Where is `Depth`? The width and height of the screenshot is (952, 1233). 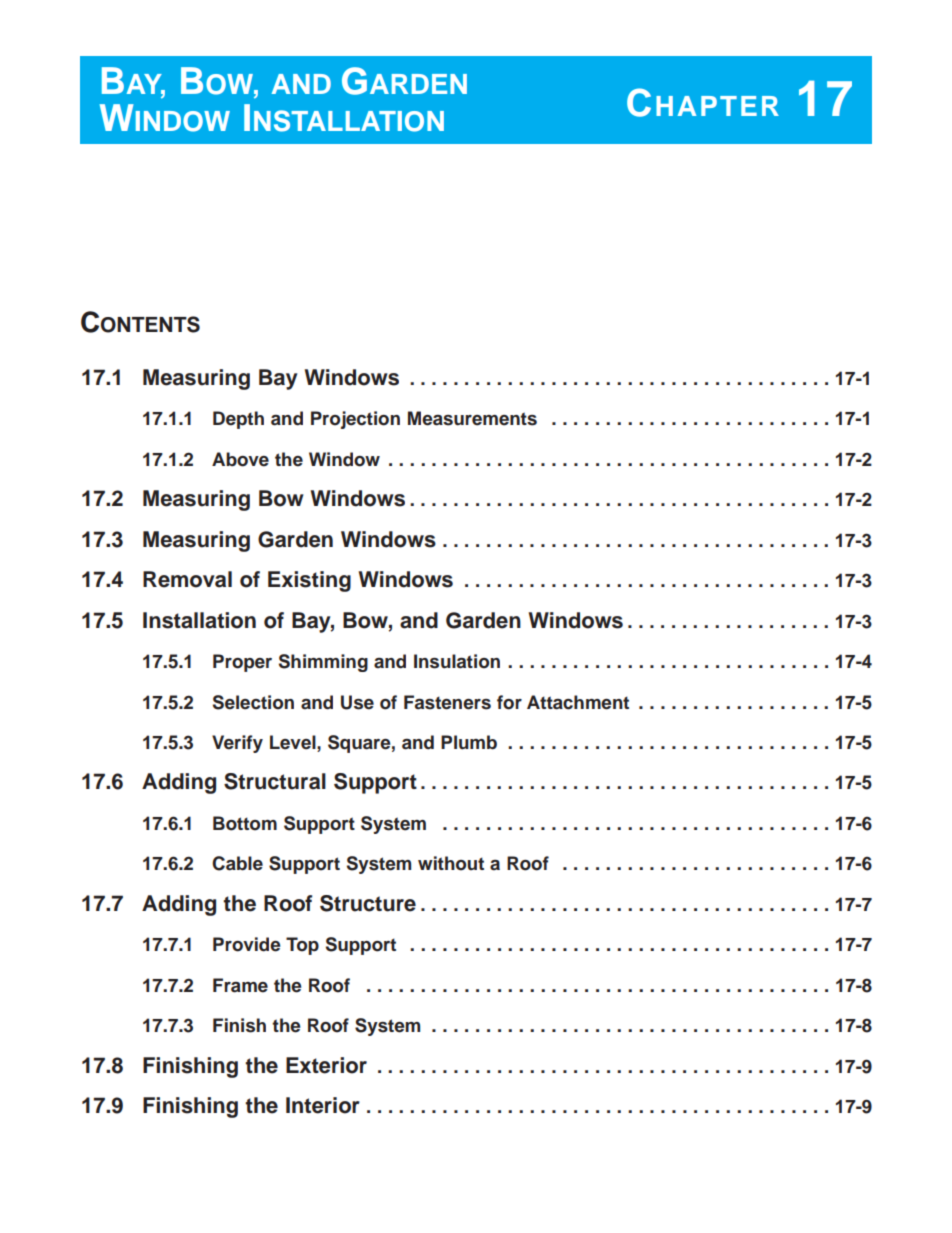
Depth is located at coordinates (238, 420).
